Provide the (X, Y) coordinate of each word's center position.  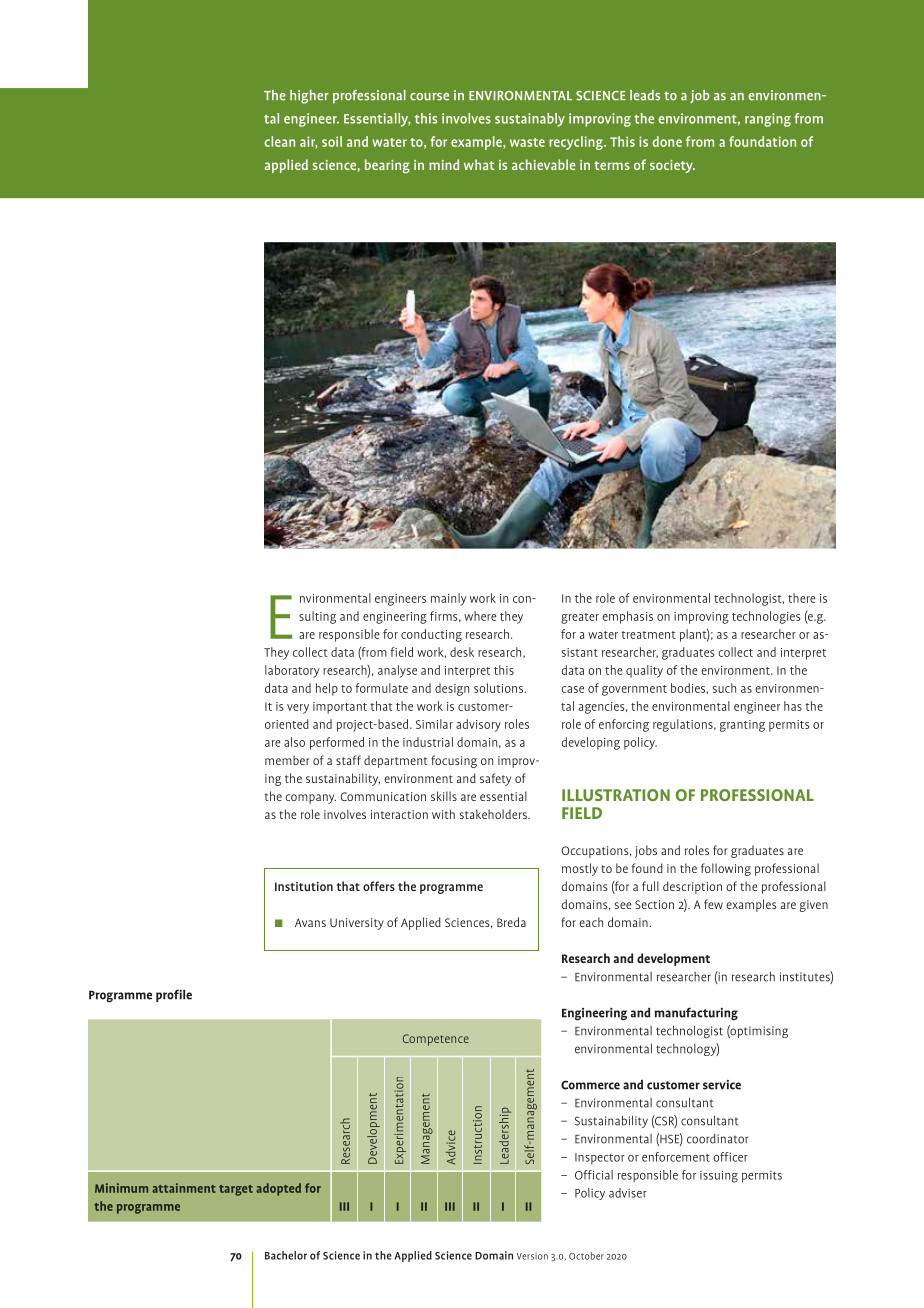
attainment (184, 1188)
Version (532, 1256)
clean (280, 141)
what (479, 164)
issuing (719, 1176)
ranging (768, 120)
